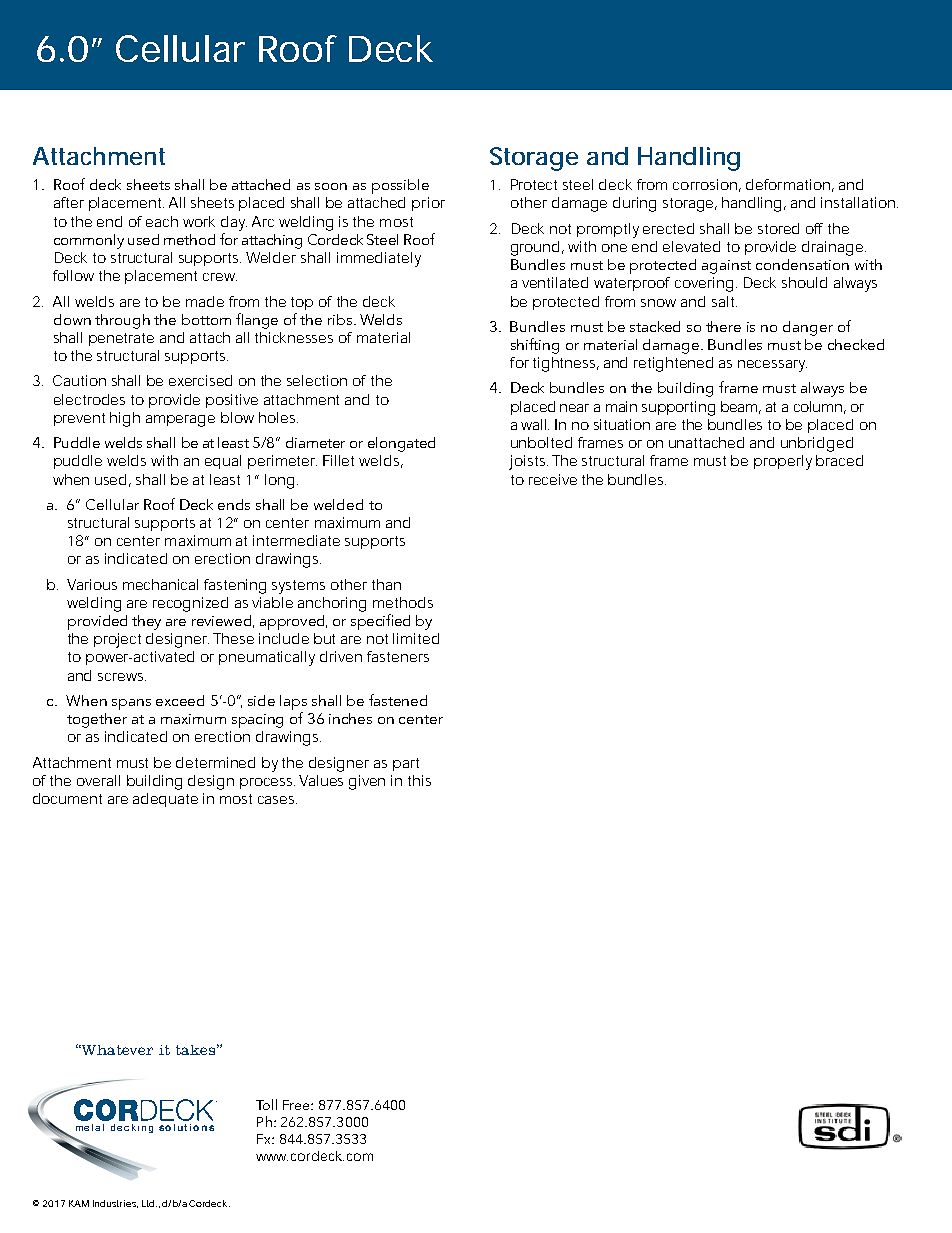 This page has width=952, height=1233. I want to click on Values, so click(321, 780).
